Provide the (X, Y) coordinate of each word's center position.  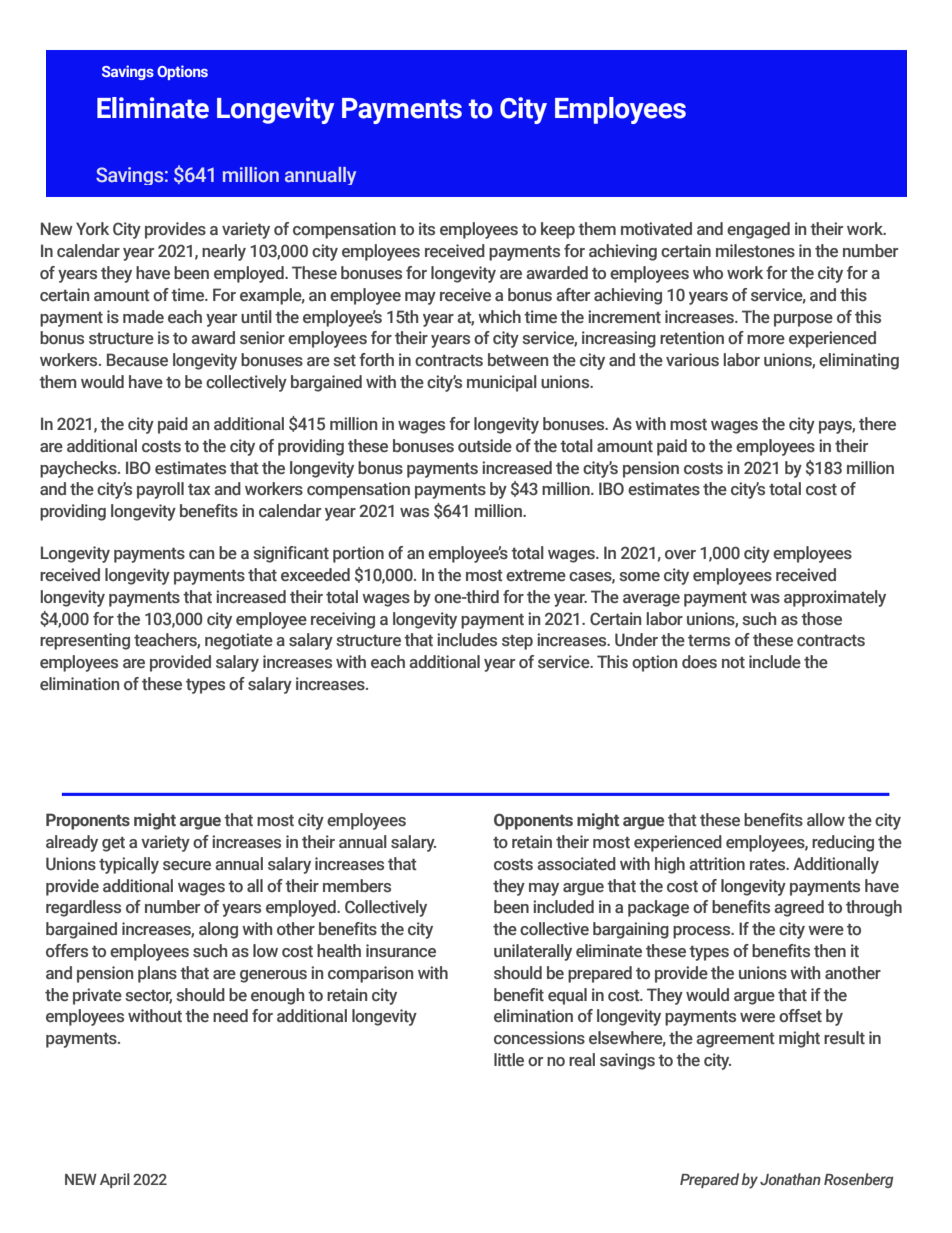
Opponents (533, 821)
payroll (160, 490)
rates (769, 864)
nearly (224, 252)
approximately (835, 598)
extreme (536, 575)
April (115, 1180)
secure (187, 866)
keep (558, 230)
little (509, 1059)
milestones (755, 251)
